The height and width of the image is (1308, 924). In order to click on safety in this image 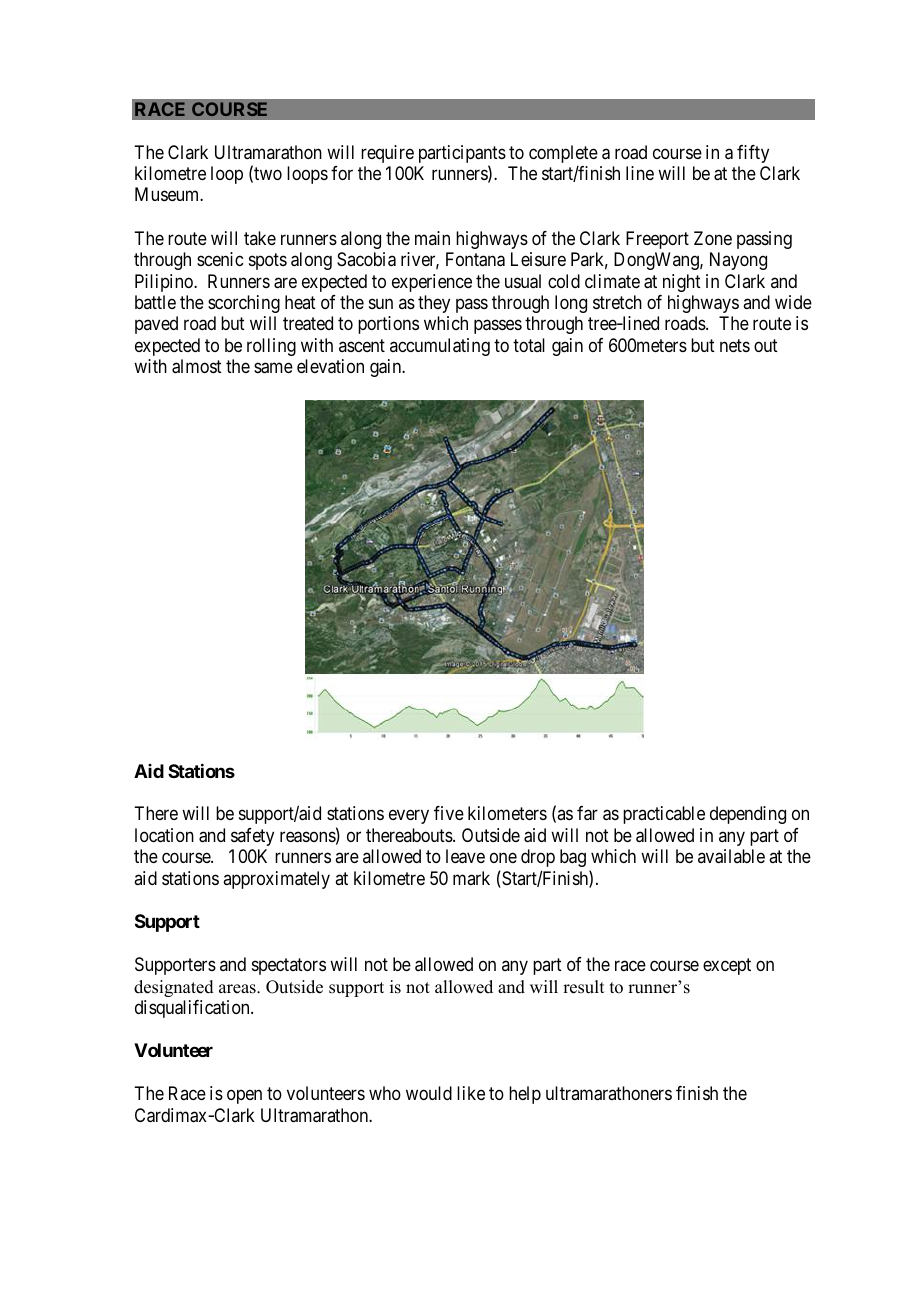, I will do `click(252, 837)`.
